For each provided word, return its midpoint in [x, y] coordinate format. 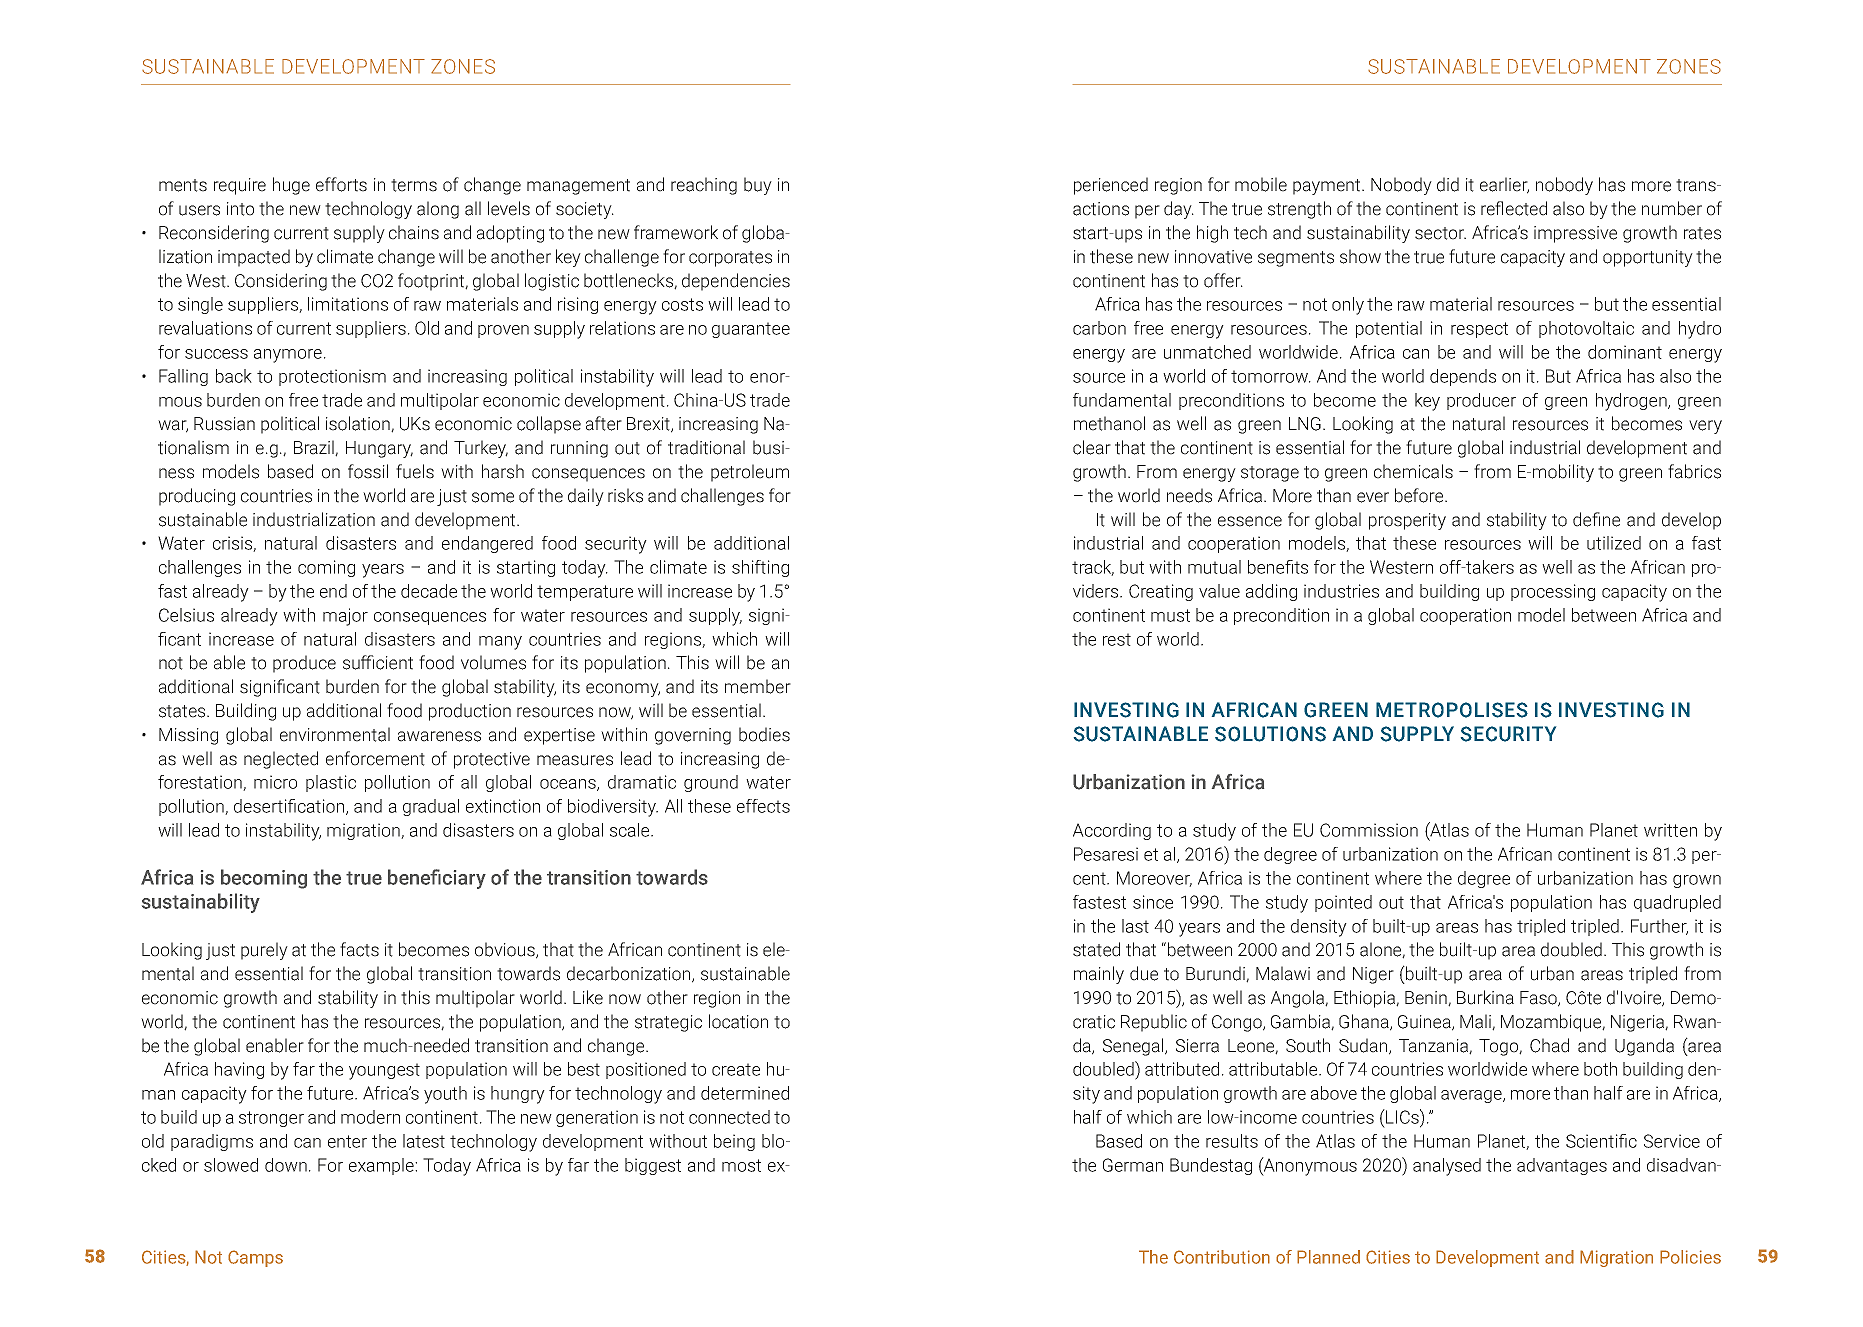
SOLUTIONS [1270, 734]
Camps [255, 1258]
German [1133, 1165]
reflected [1514, 208]
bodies [764, 734]
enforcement [375, 758]
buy [758, 186]
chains [414, 232]
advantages [1562, 1166]
